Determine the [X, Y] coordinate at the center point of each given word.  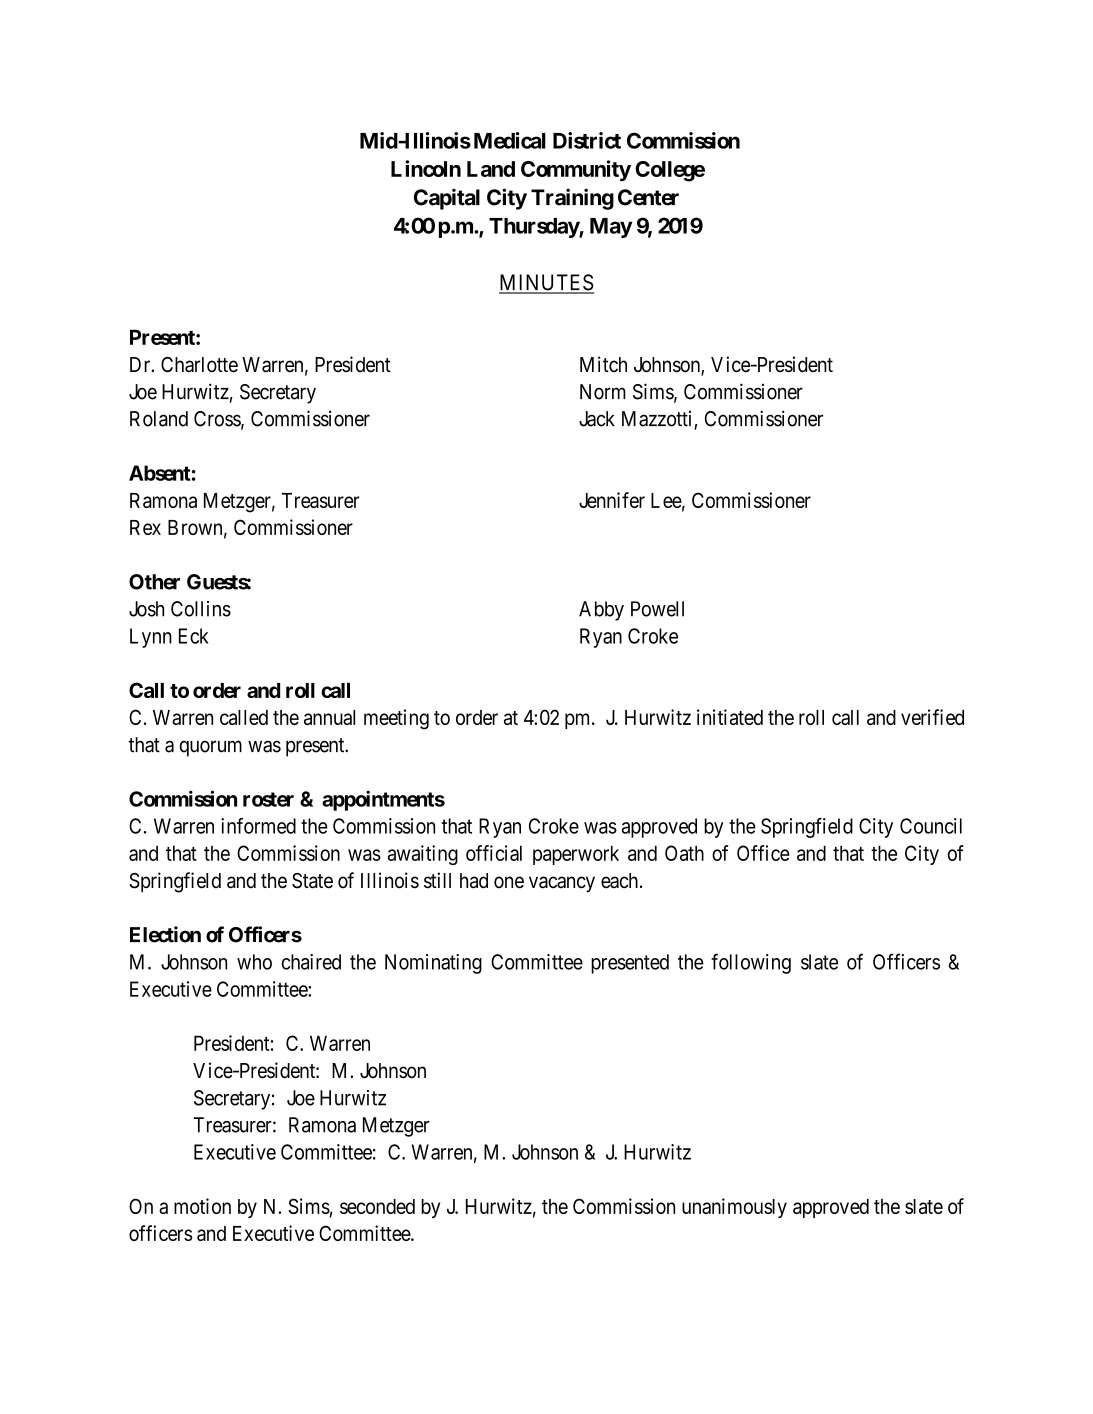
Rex [145, 527]
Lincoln [426, 168]
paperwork [576, 855]
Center [648, 197]
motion [202, 1206]
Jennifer [612, 500]
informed [258, 826]
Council [931, 826]
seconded [377, 1206]
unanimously [734, 1208]
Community [576, 170]
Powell [657, 609]
